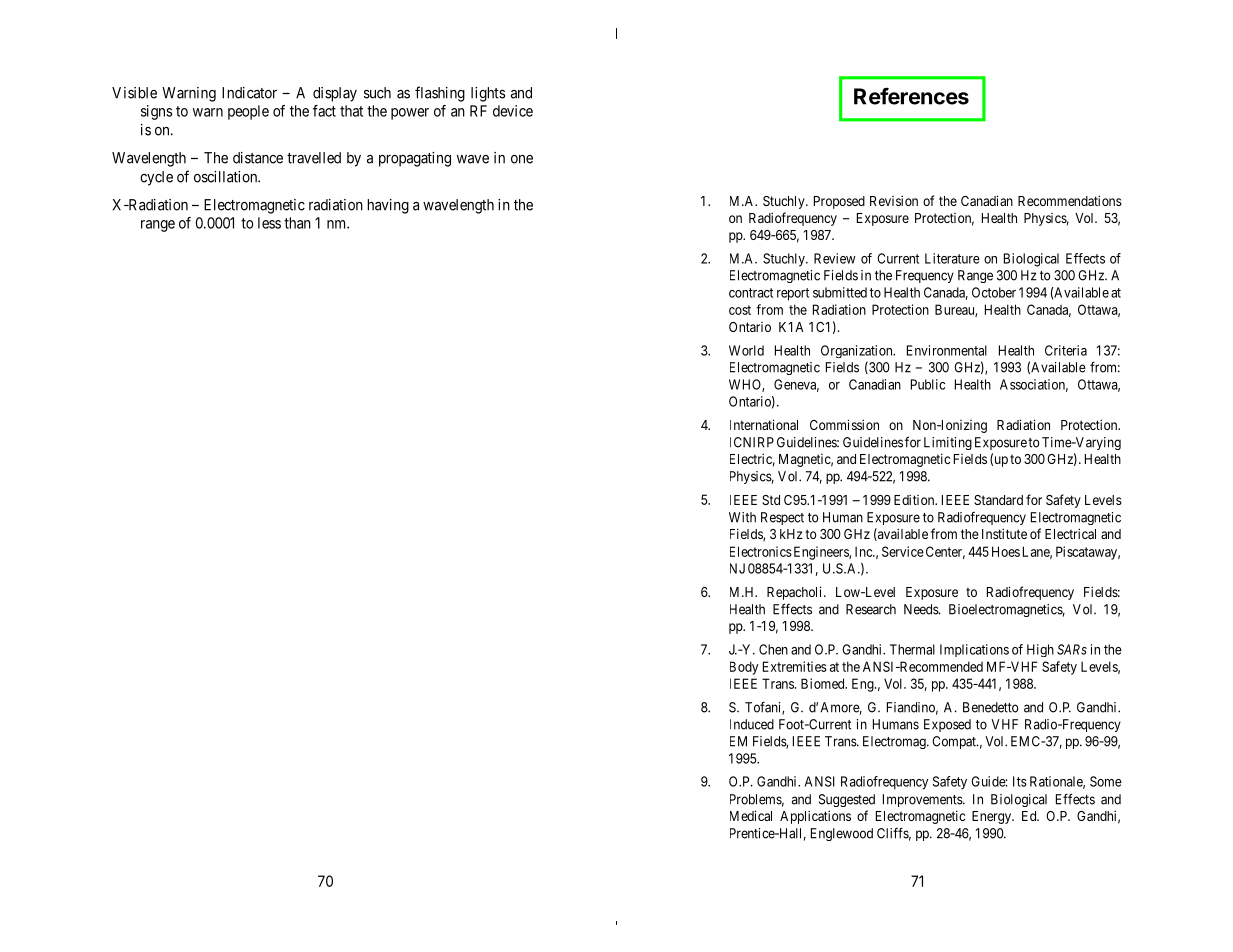 This screenshot has height=952, width=1233. Describe the element at coordinates (751, 293) in the screenshot. I see `contract` at that location.
